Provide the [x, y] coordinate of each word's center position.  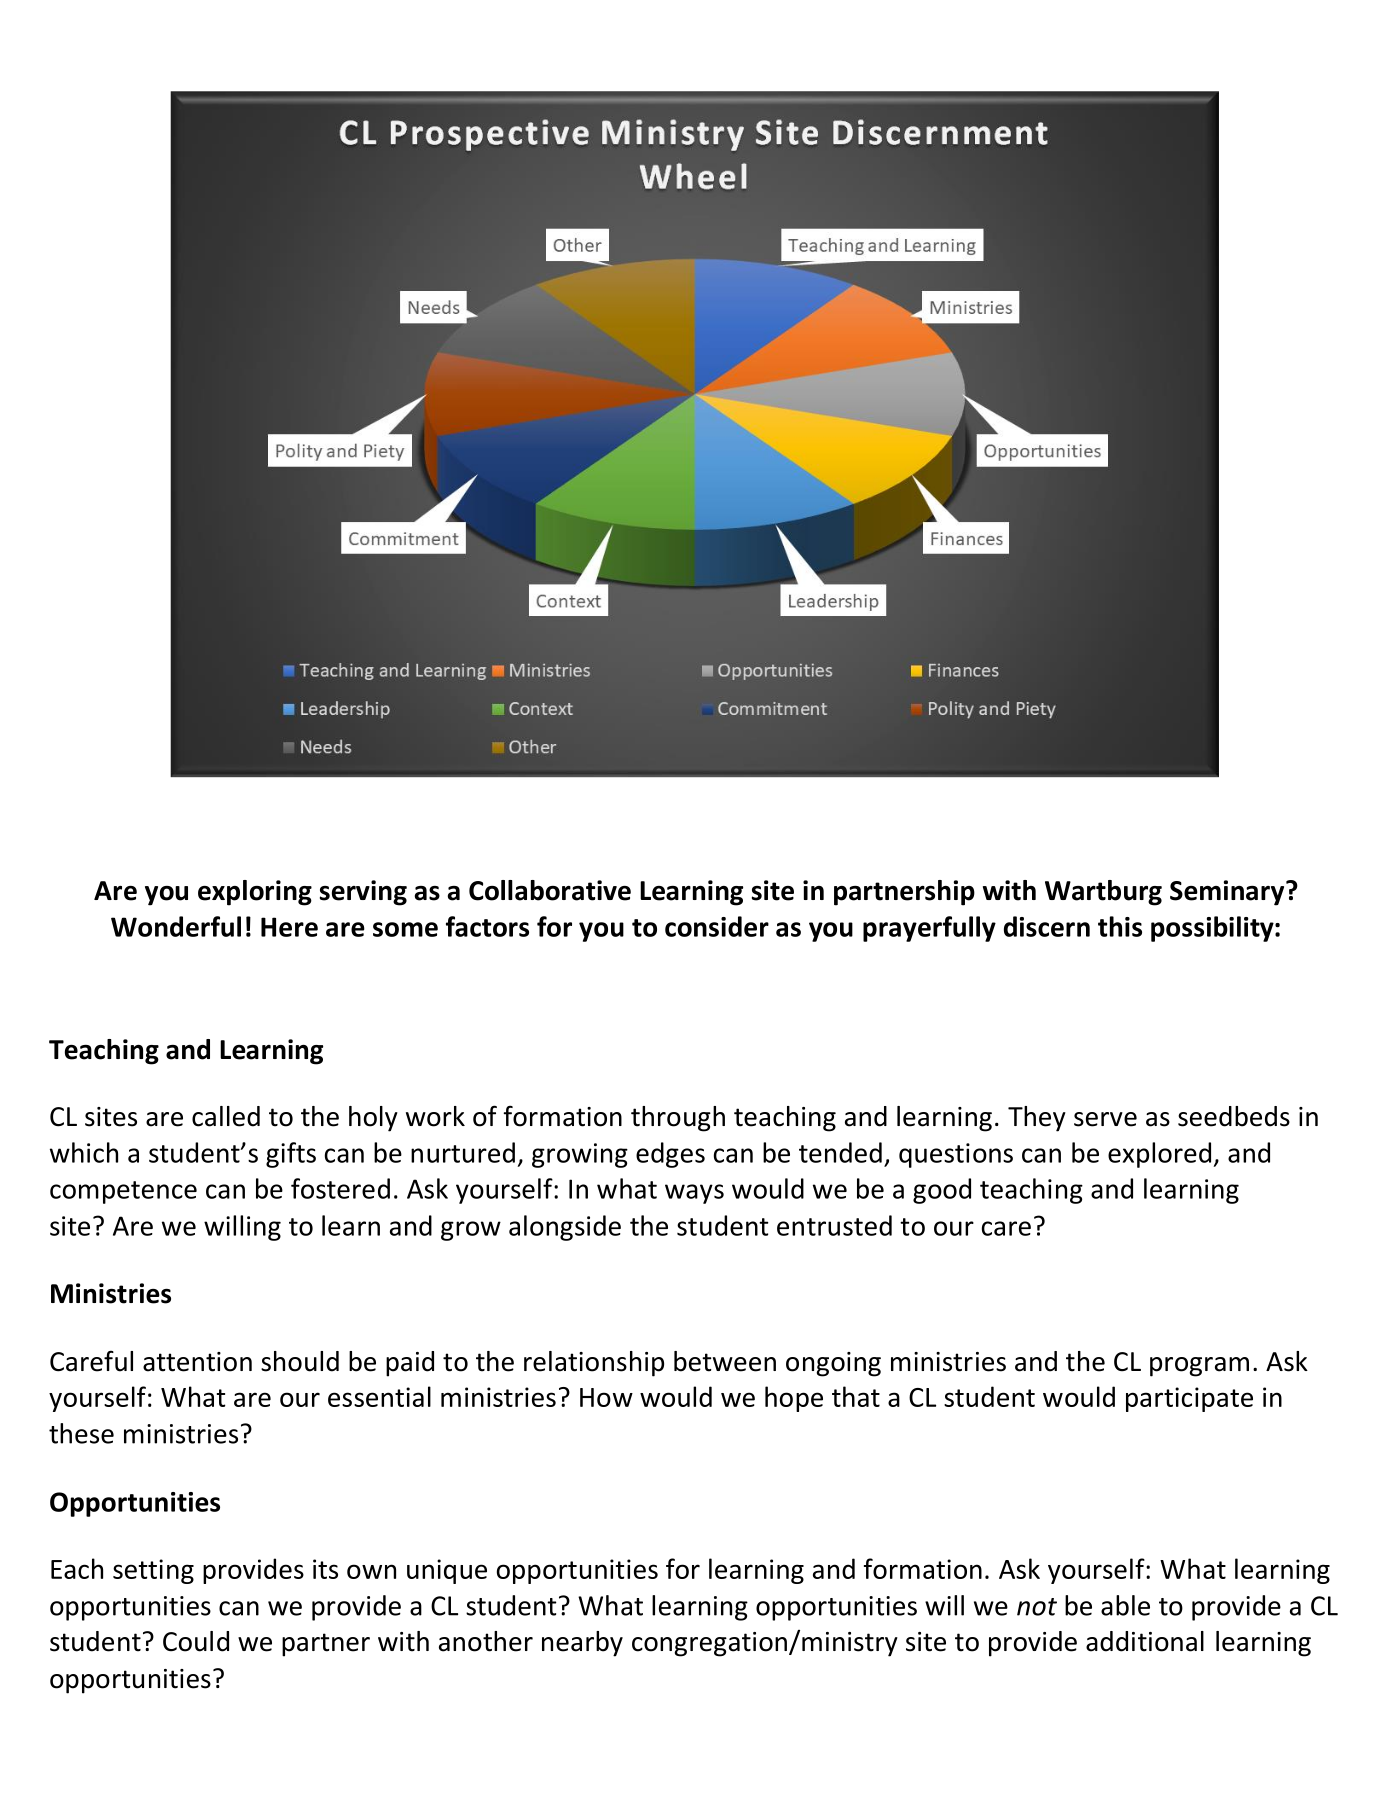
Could [196, 1641]
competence [123, 1192]
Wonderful [176, 926]
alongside [565, 1228]
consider [717, 926]
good [942, 1191]
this [1120, 926]
